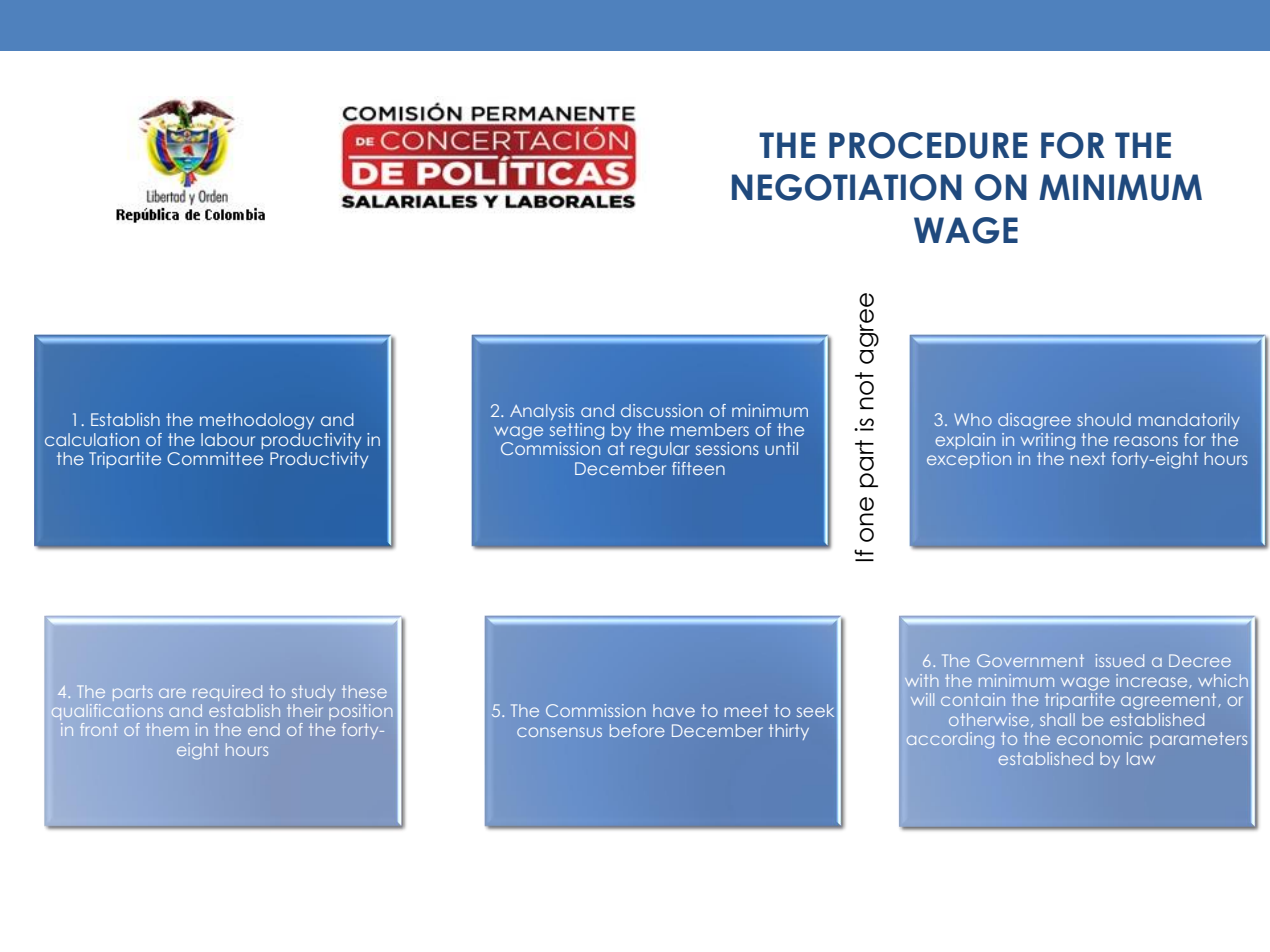  Describe the element at coordinates (660, 450) in the screenshot. I see `regular` at that location.
